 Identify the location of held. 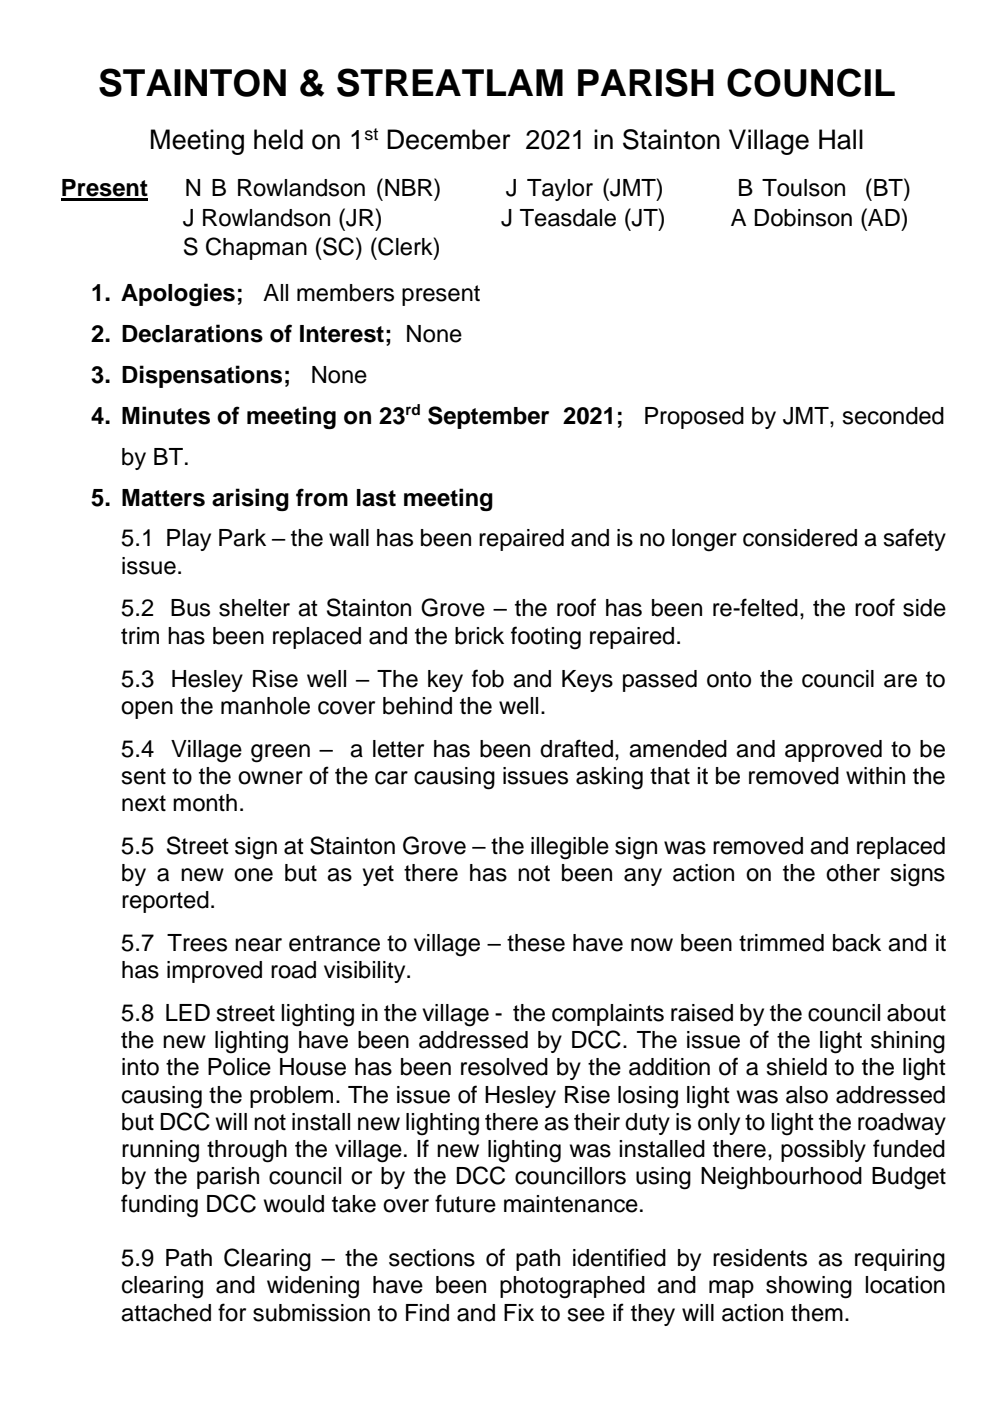
(278, 139).
